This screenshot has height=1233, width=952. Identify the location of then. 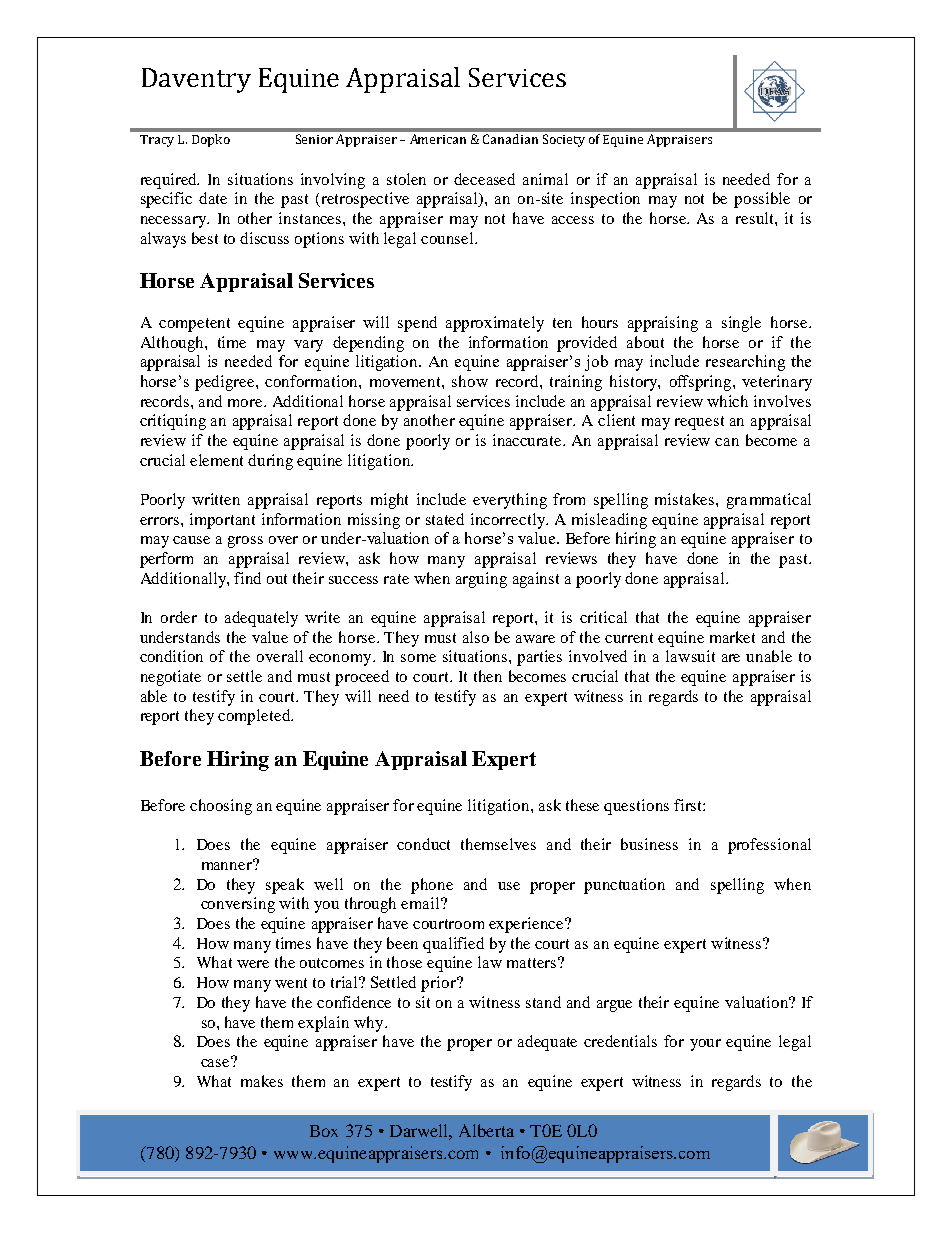
(488, 676).
